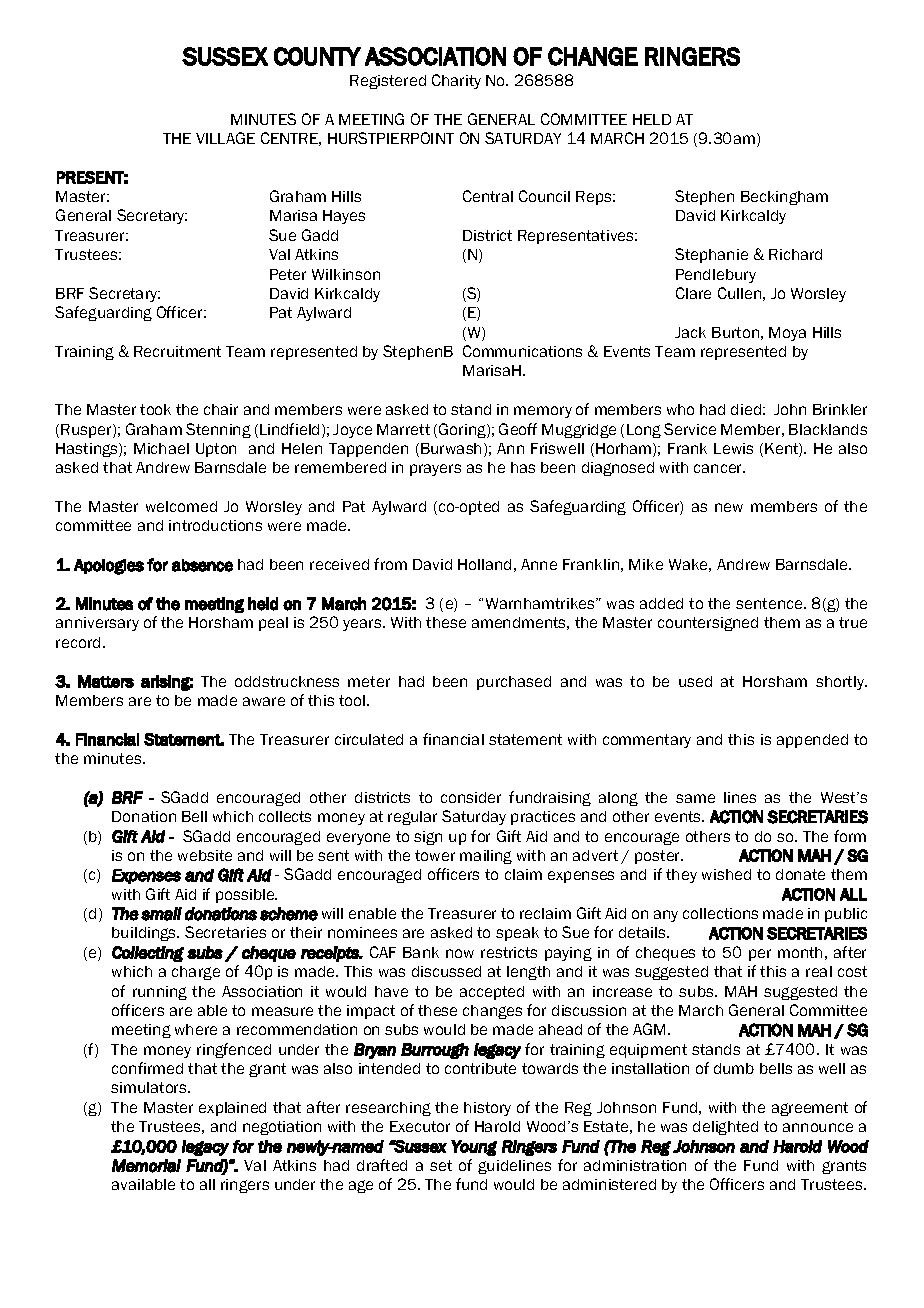 This screenshot has height=1308, width=924. Describe the element at coordinates (435, 470) in the screenshot. I see `prayers` at that location.
